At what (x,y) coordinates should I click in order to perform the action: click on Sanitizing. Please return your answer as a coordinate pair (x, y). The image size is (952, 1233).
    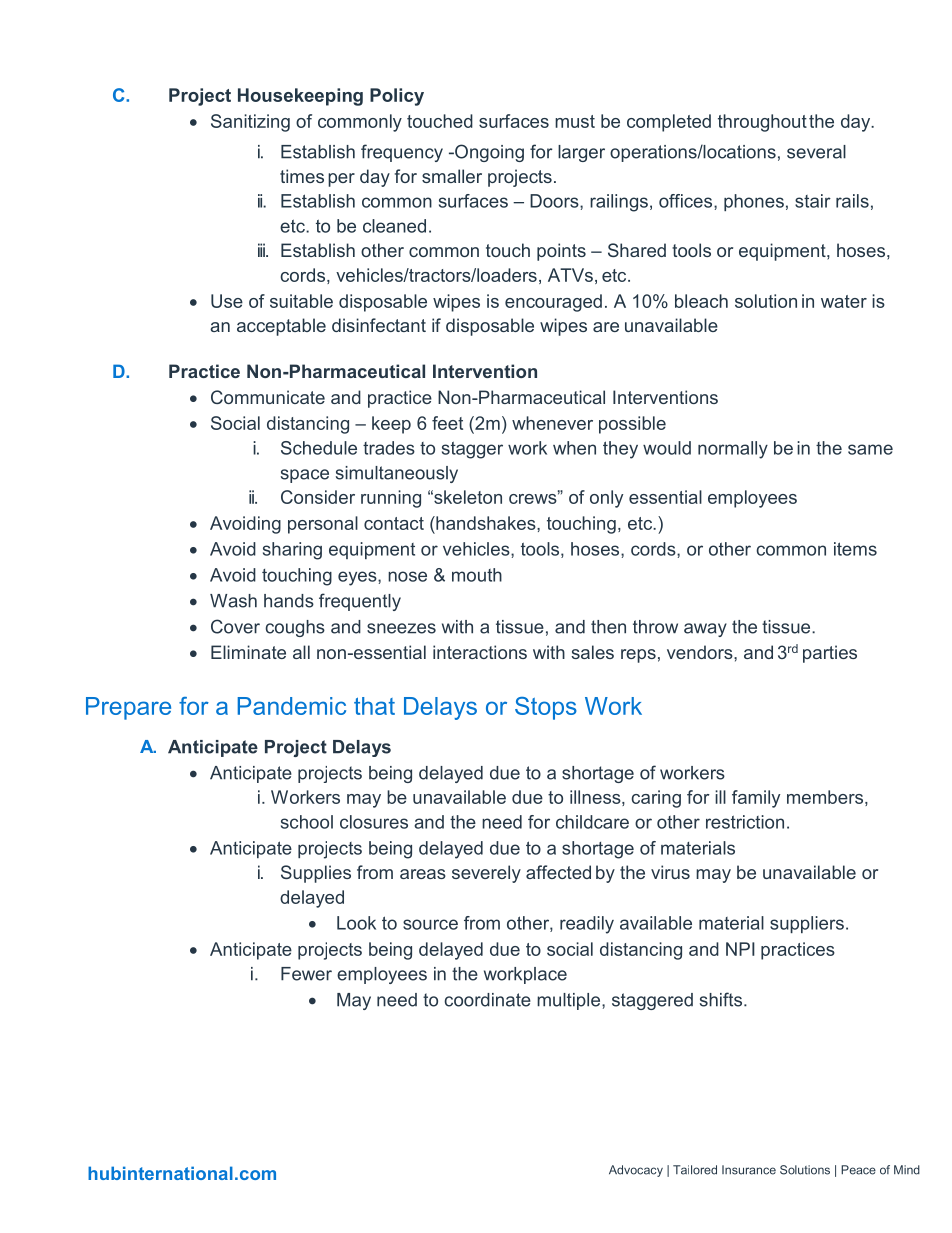
    Looking at the image, I should click on (250, 123).
